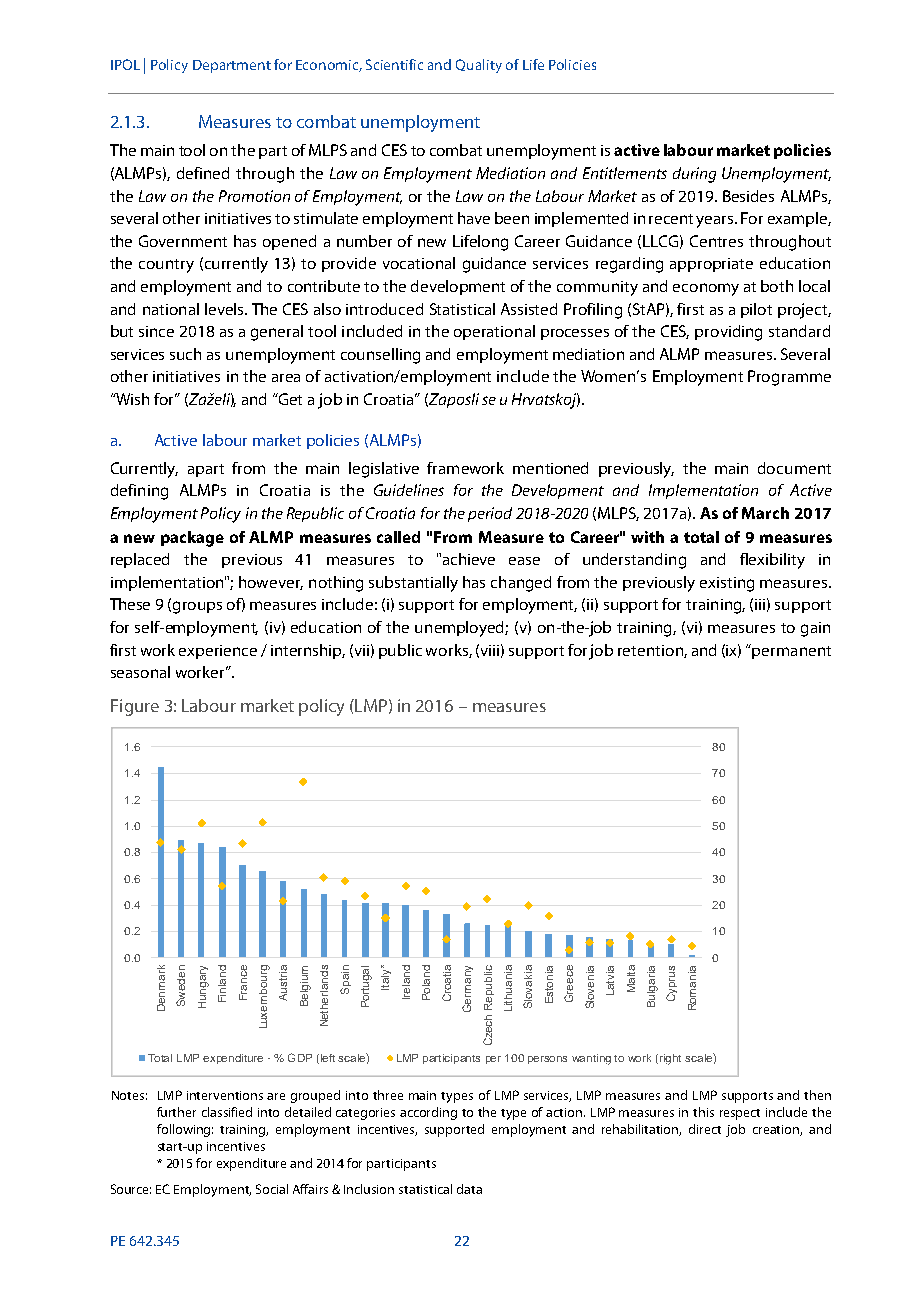 The image size is (924, 1308). I want to click on persons, so click(547, 1060).
